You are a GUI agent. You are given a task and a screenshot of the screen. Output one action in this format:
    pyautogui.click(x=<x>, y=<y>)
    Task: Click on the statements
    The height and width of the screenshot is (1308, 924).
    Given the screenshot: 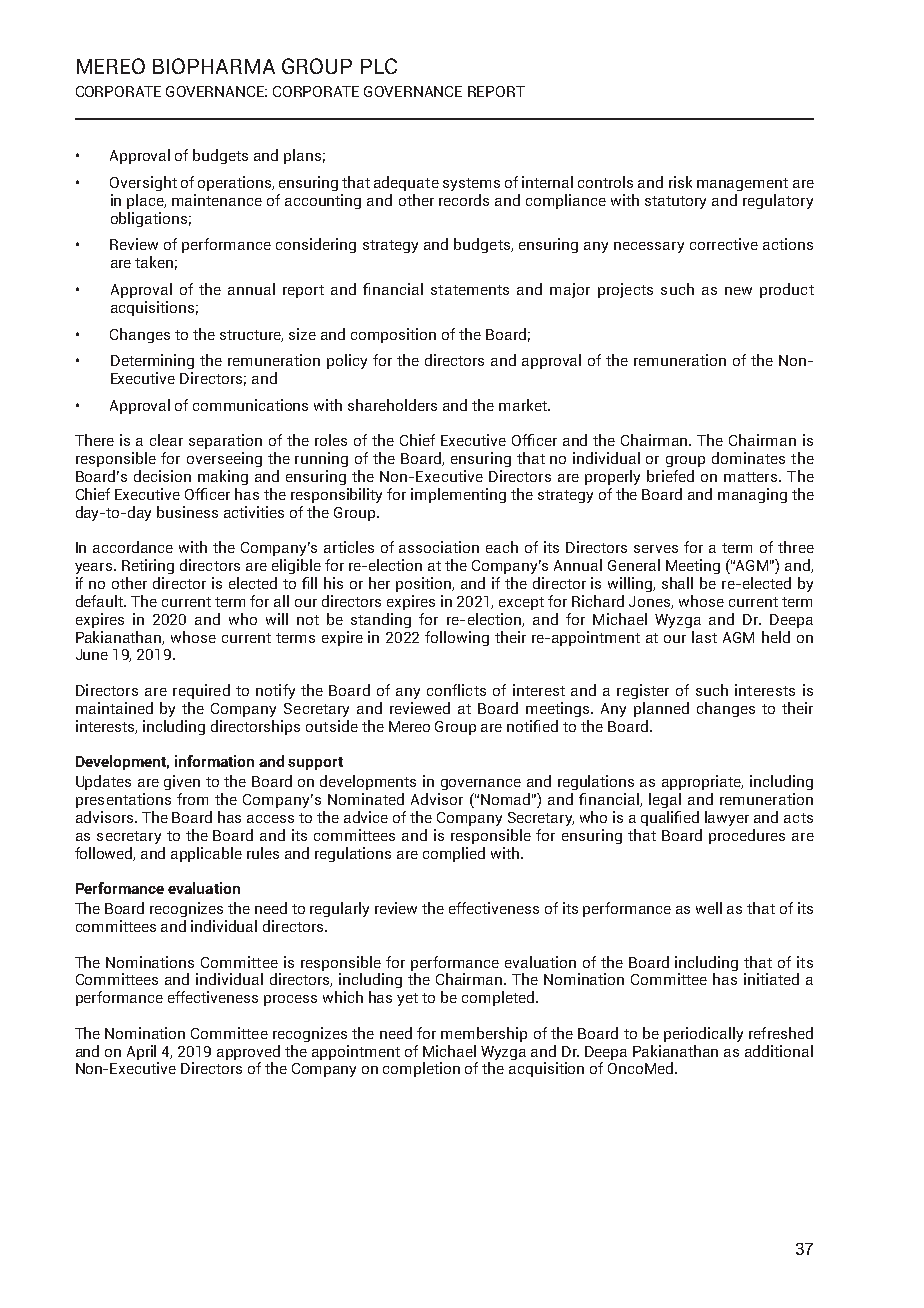 What is the action you would take?
    pyautogui.click(x=470, y=290)
